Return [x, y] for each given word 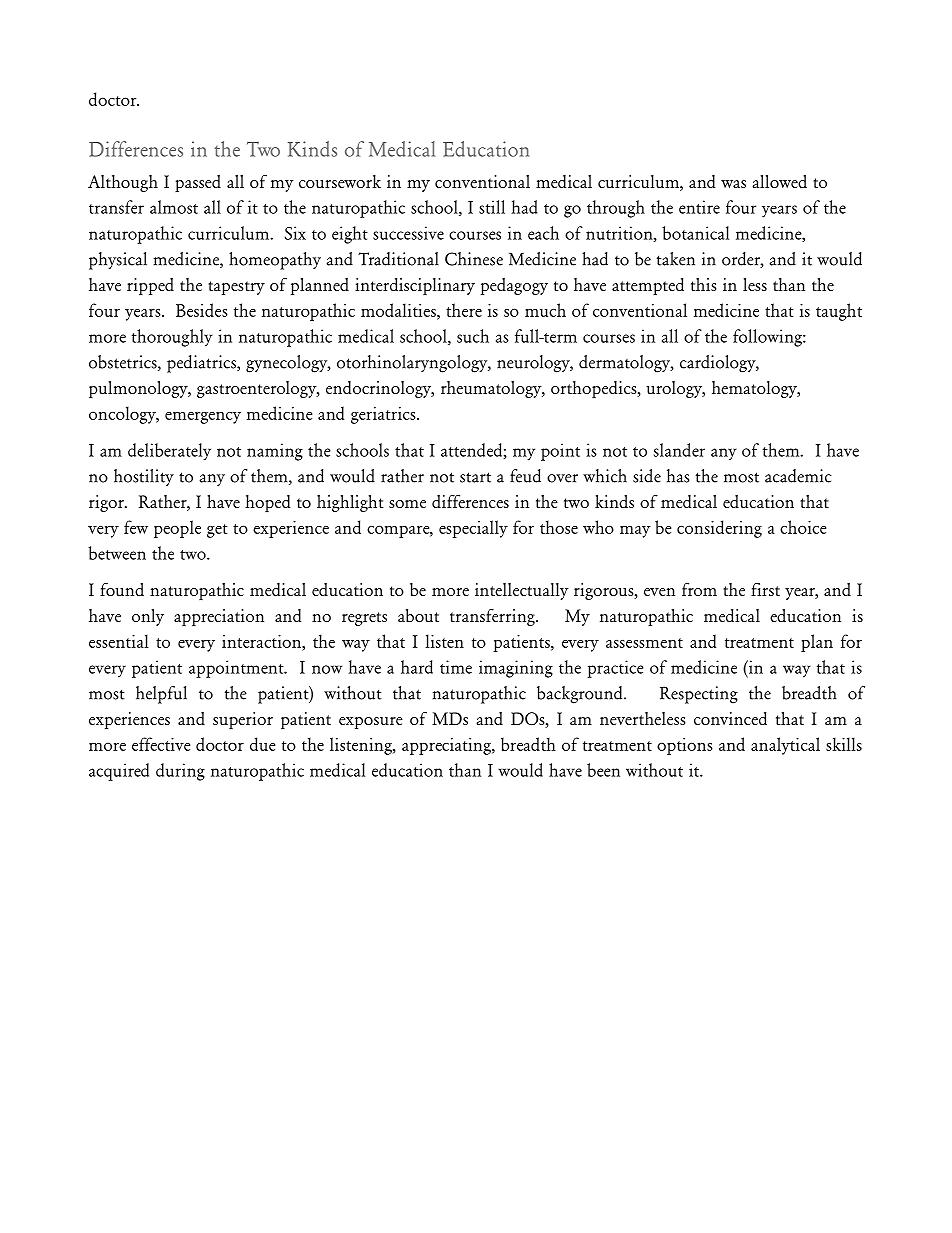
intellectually [522, 591]
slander [679, 450]
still [492, 207]
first [765, 589]
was [733, 184]
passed [198, 183]
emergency [203, 418]
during [180, 772]
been [603, 770]
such [473, 336]
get [217, 531]
